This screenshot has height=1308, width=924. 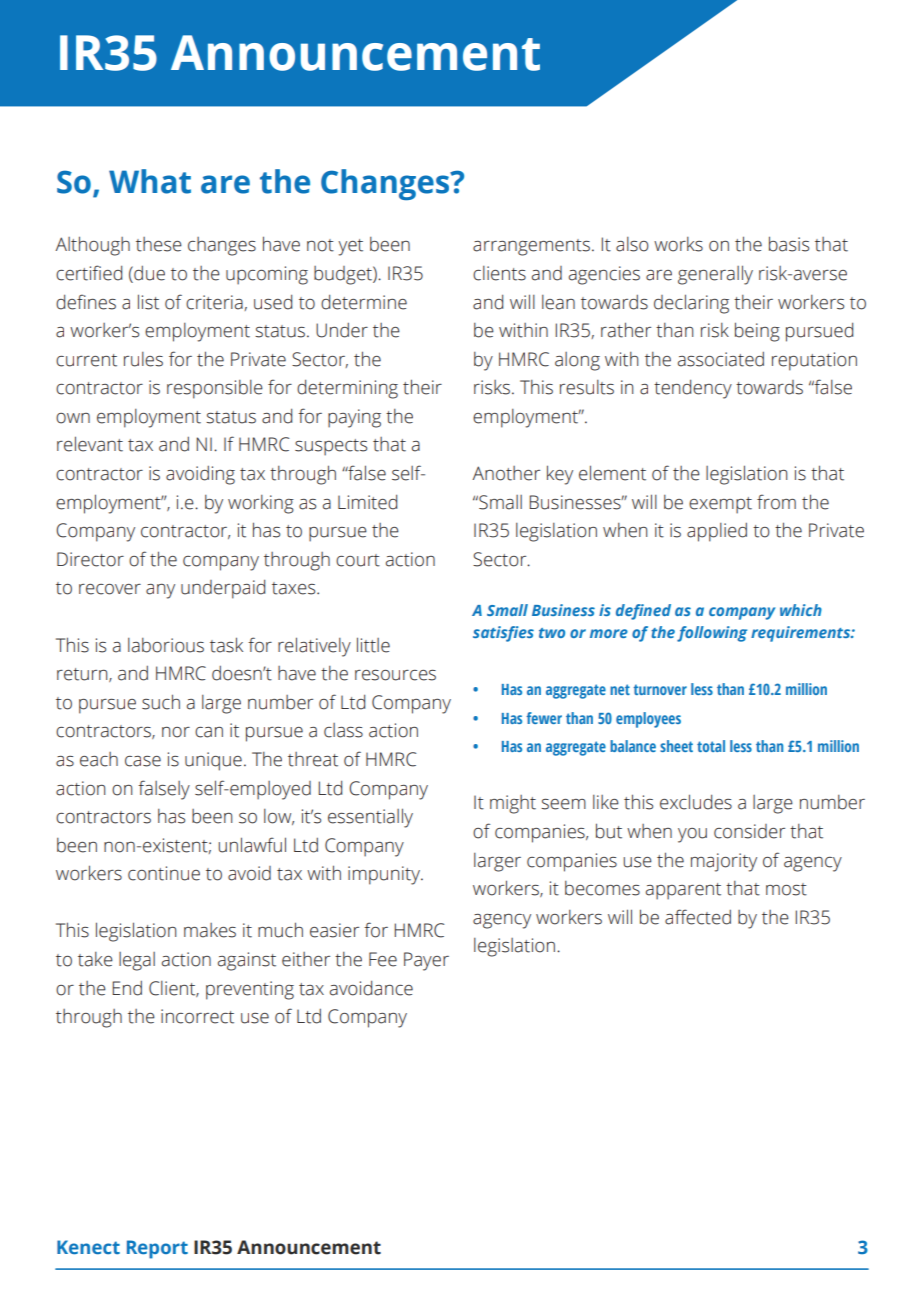 I want to click on total, so click(x=711, y=746).
